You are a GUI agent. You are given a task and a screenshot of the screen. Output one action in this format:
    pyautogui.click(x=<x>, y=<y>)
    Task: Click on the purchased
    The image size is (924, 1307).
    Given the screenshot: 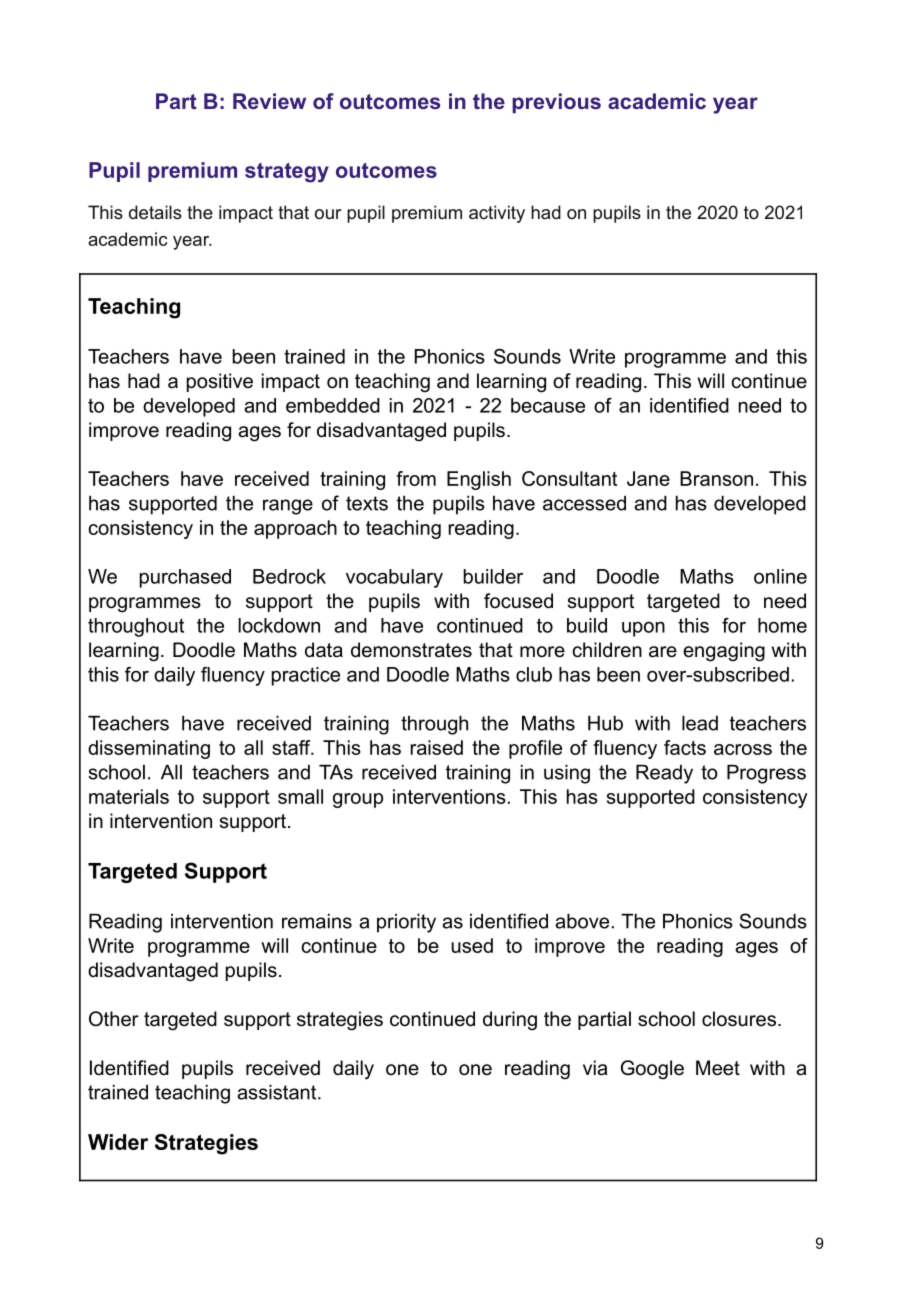 What is the action you would take?
    pyautogui.click(x=185, y=578)
